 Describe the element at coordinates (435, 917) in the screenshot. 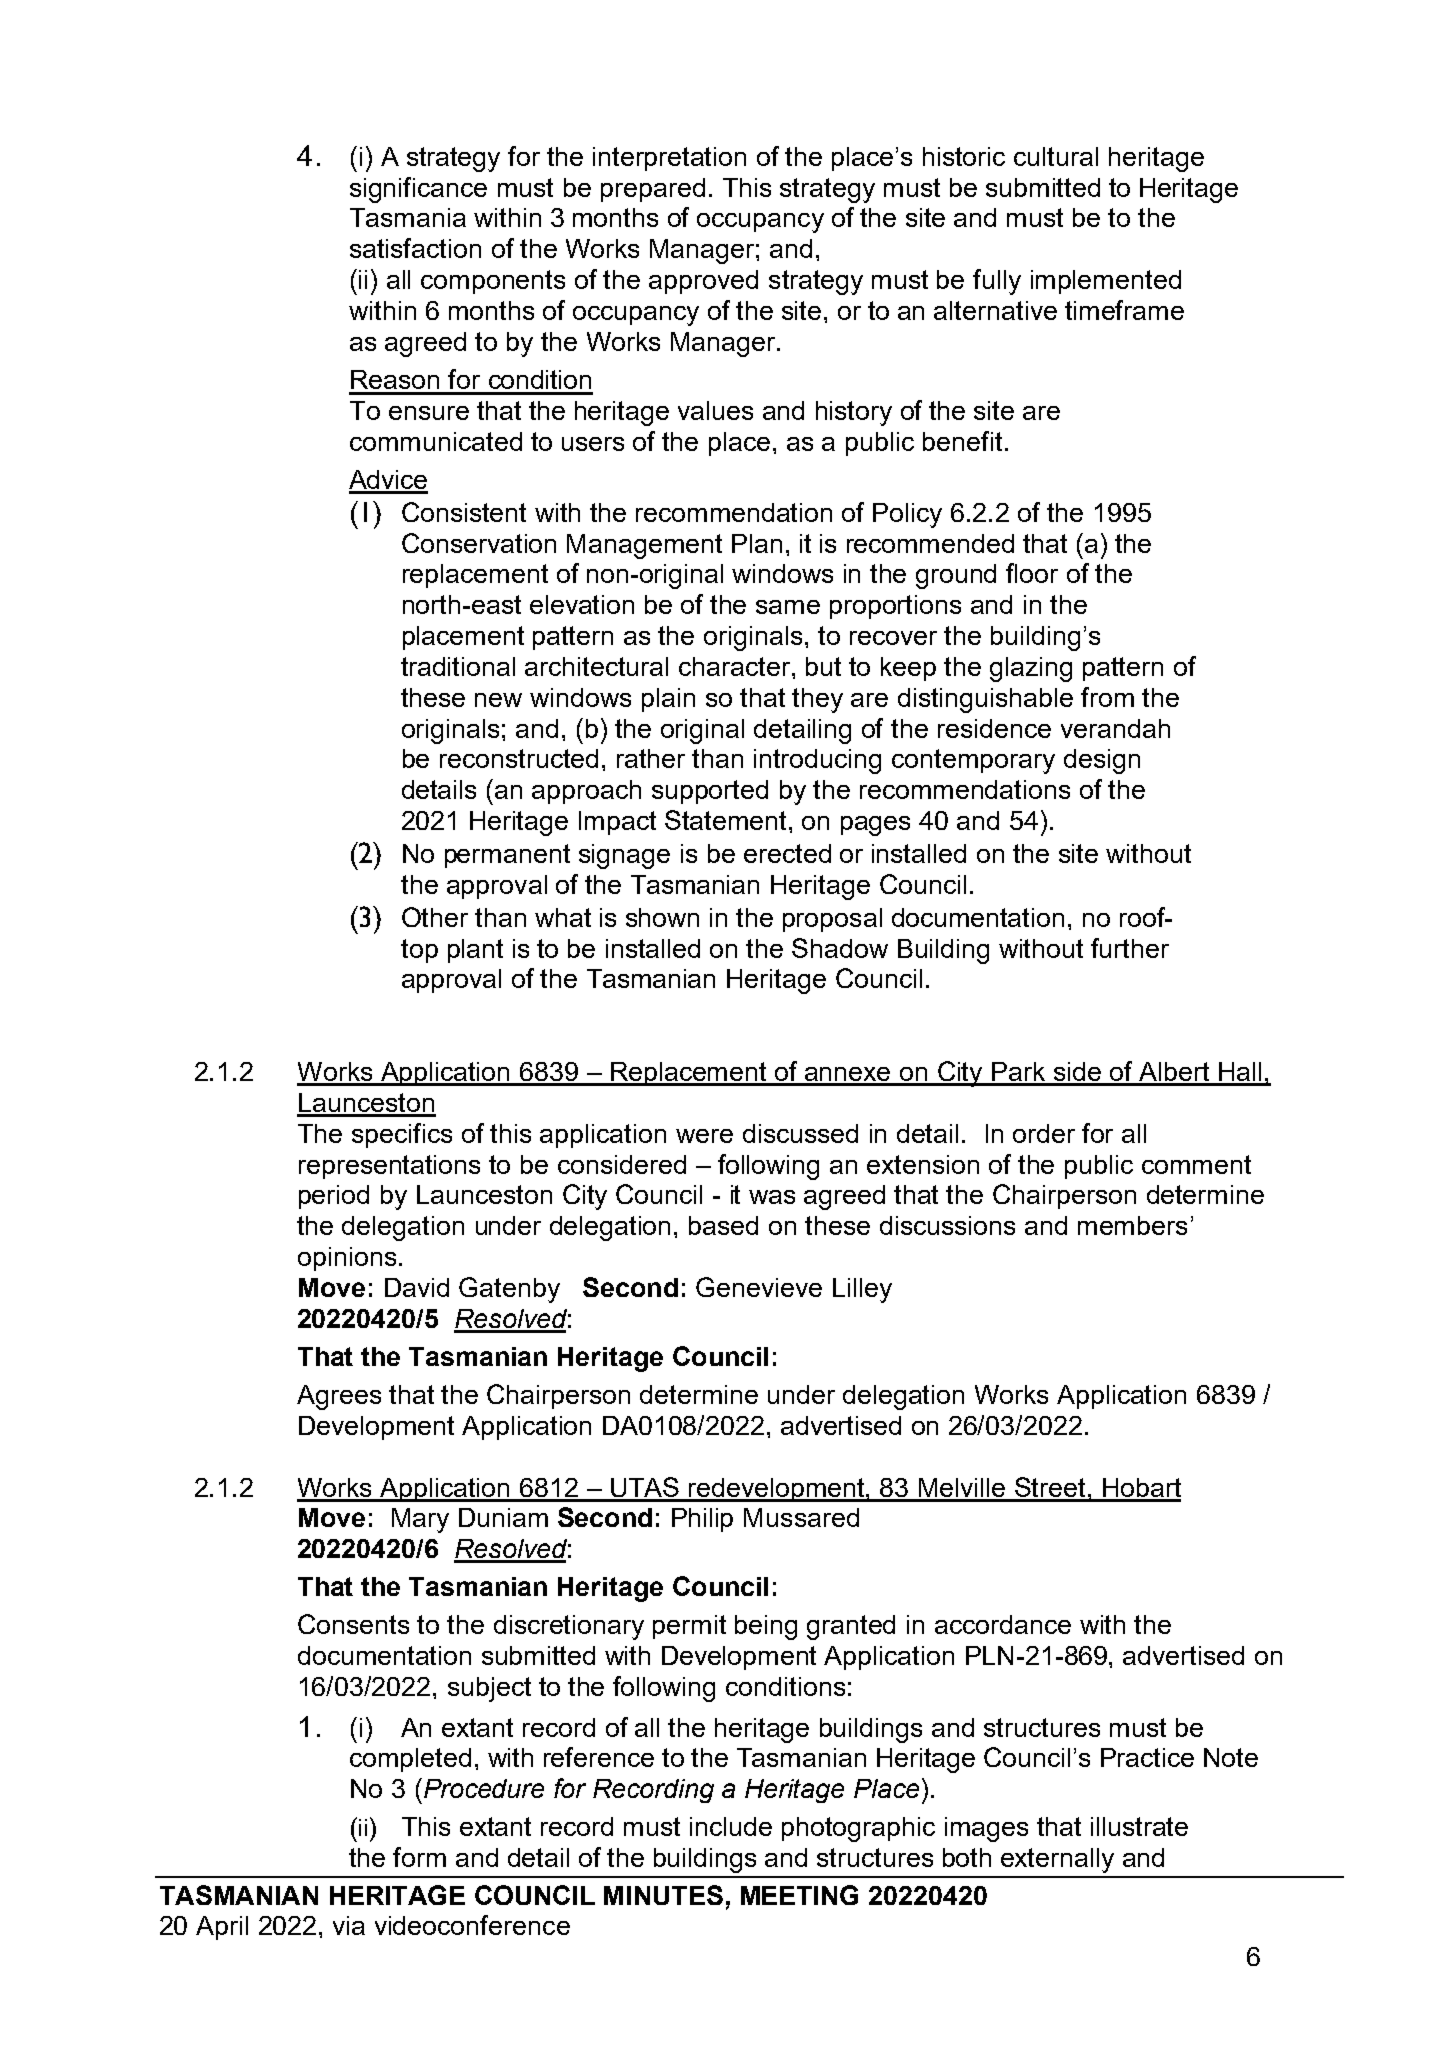

I see `Other` at that location.
